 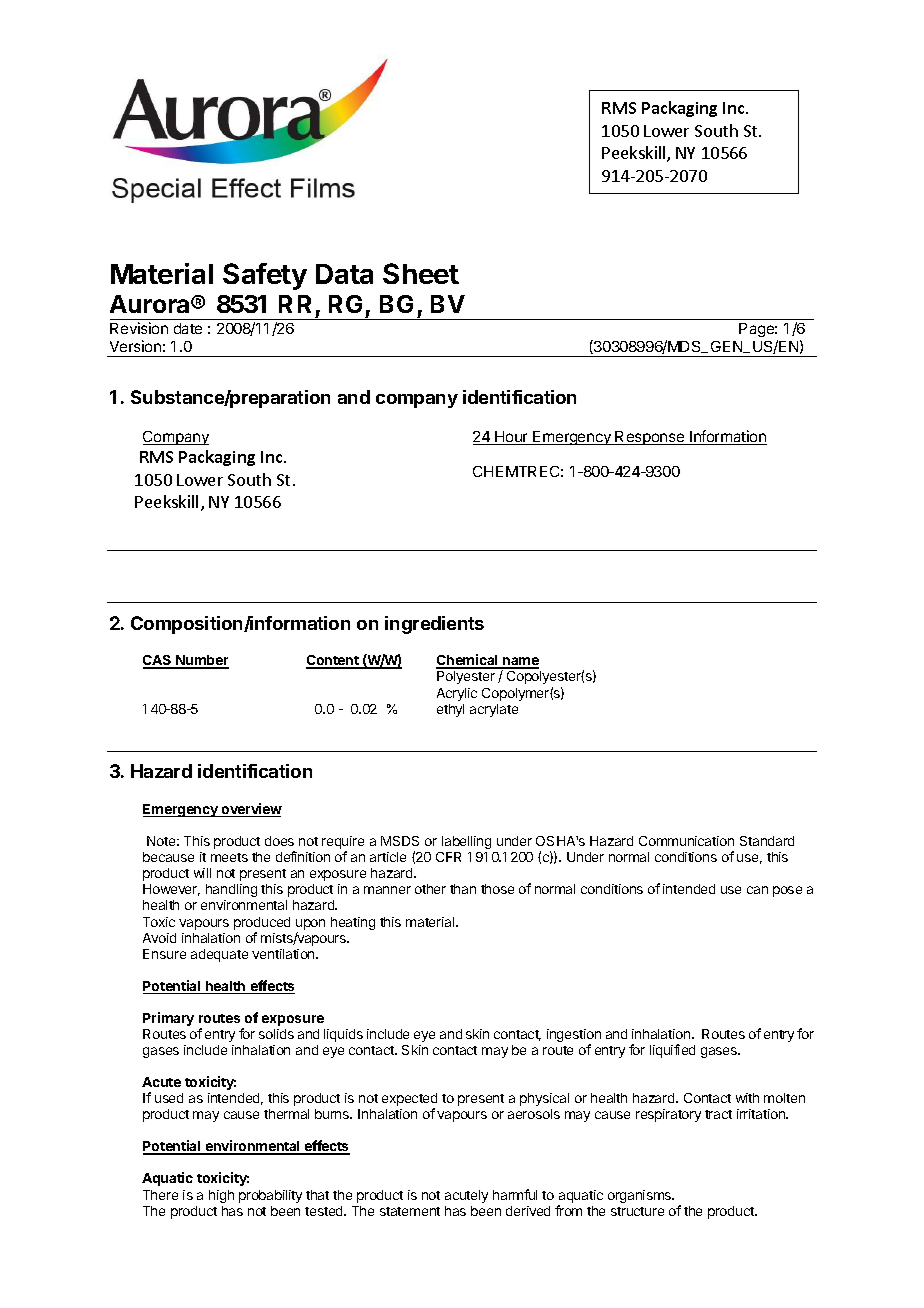 I want to click on harmful, so click(x=515, y=1194).
